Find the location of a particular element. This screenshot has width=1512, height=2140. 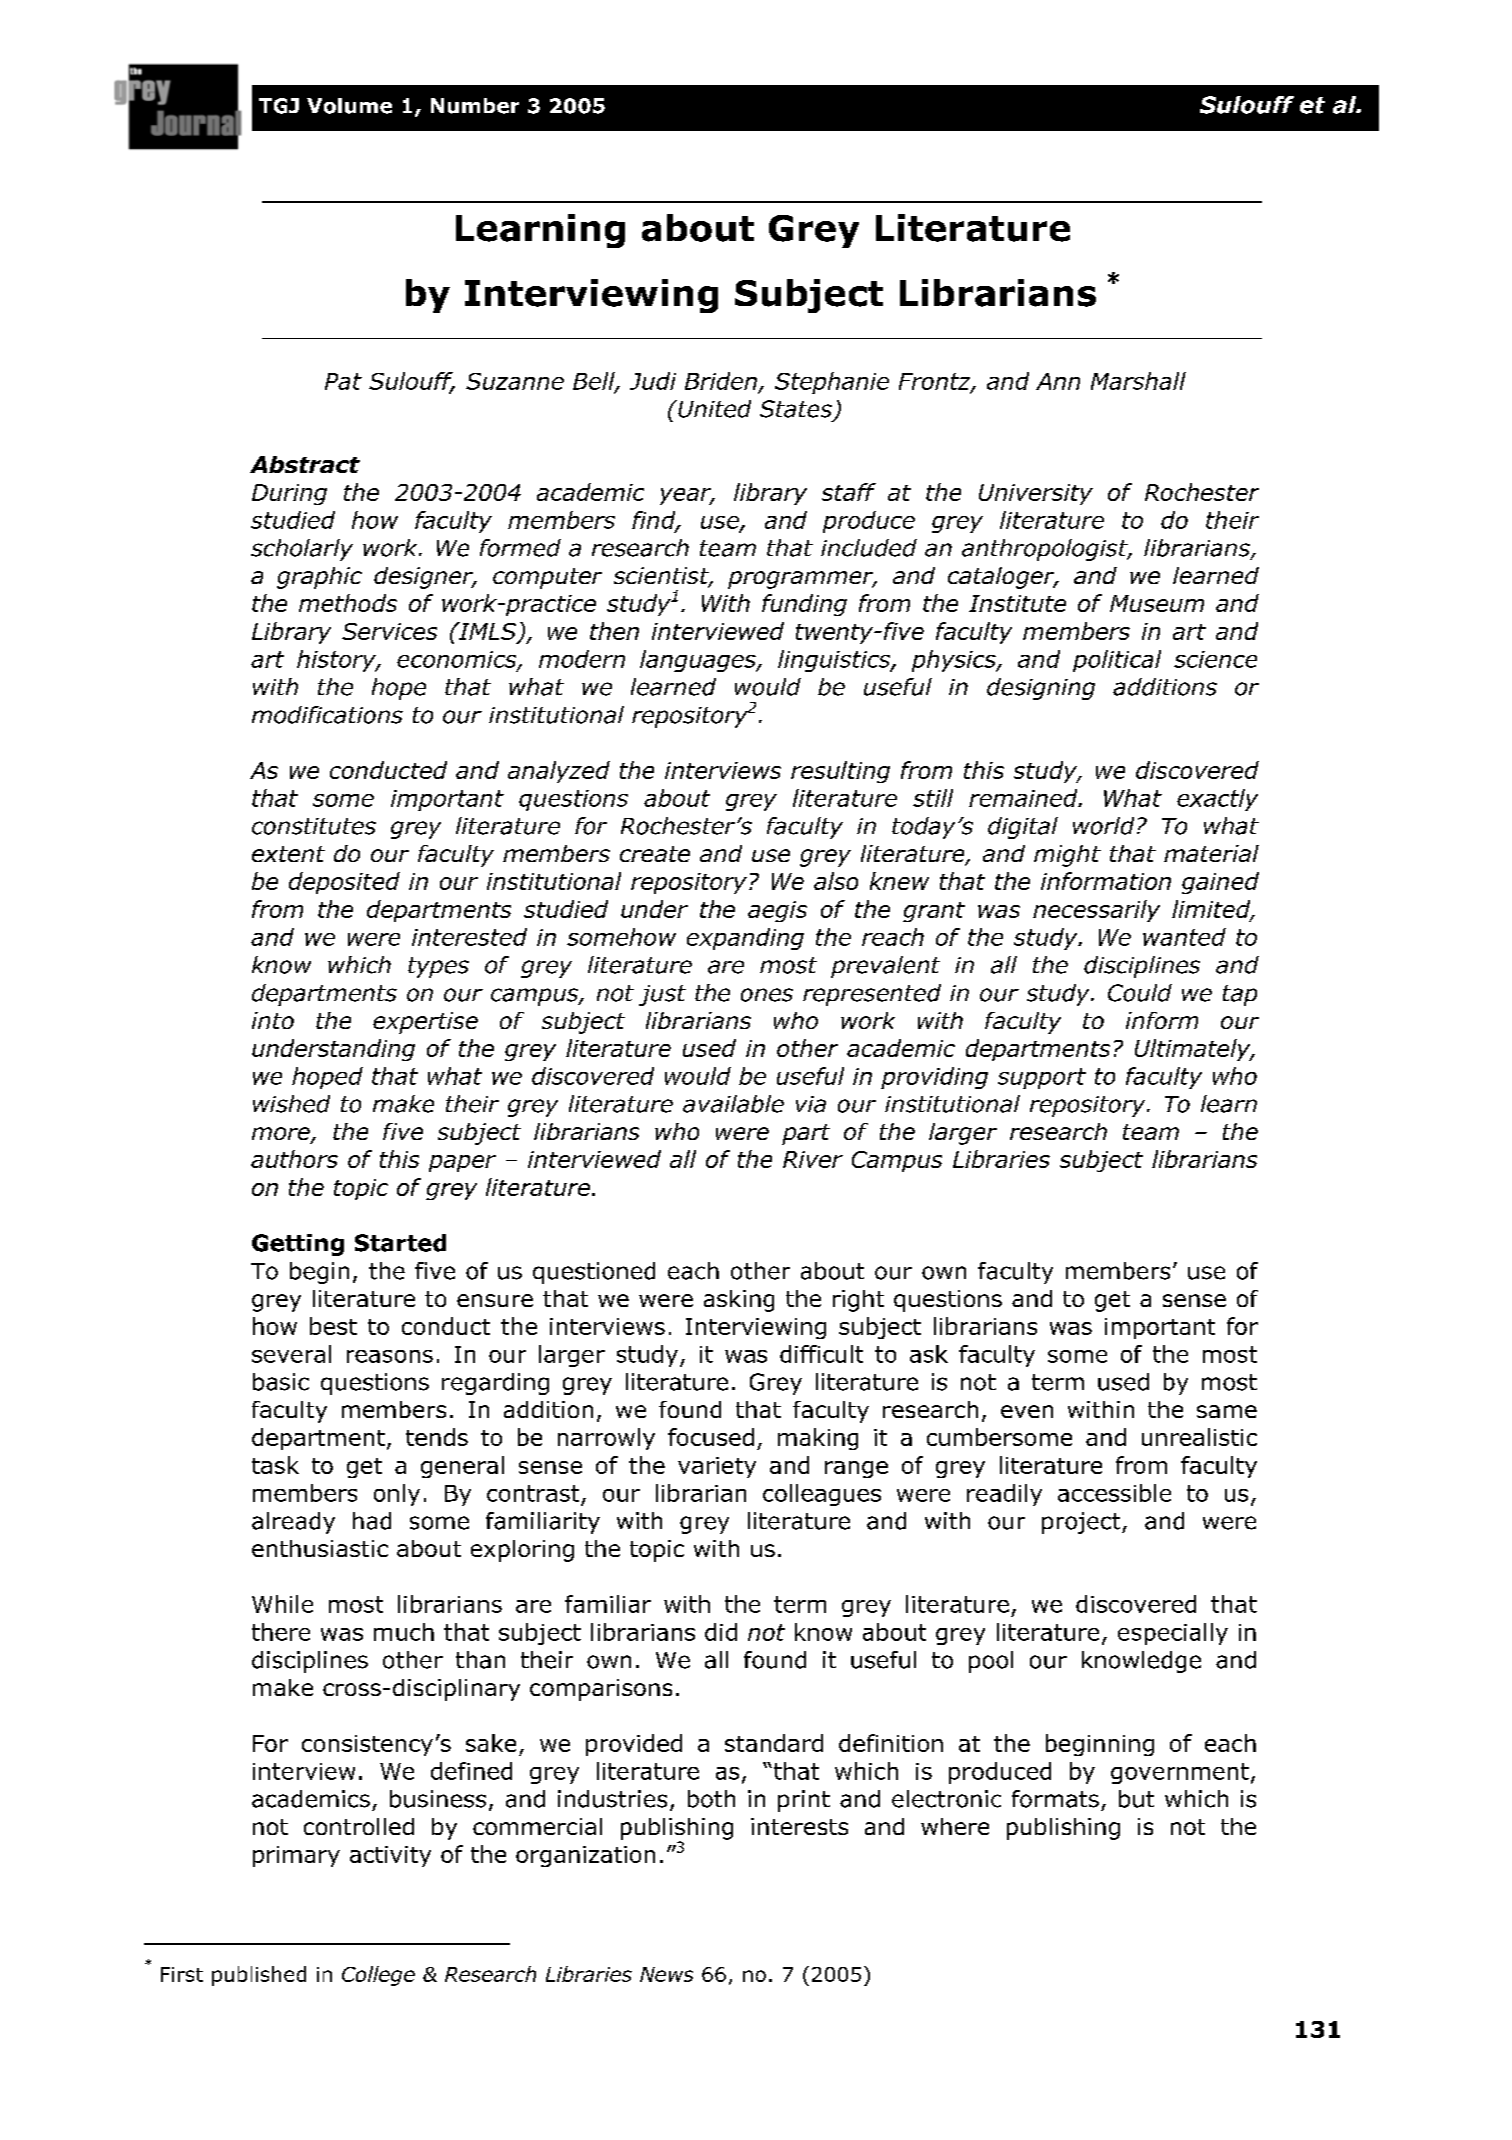

Volume is located at coordinates (349, 106).
